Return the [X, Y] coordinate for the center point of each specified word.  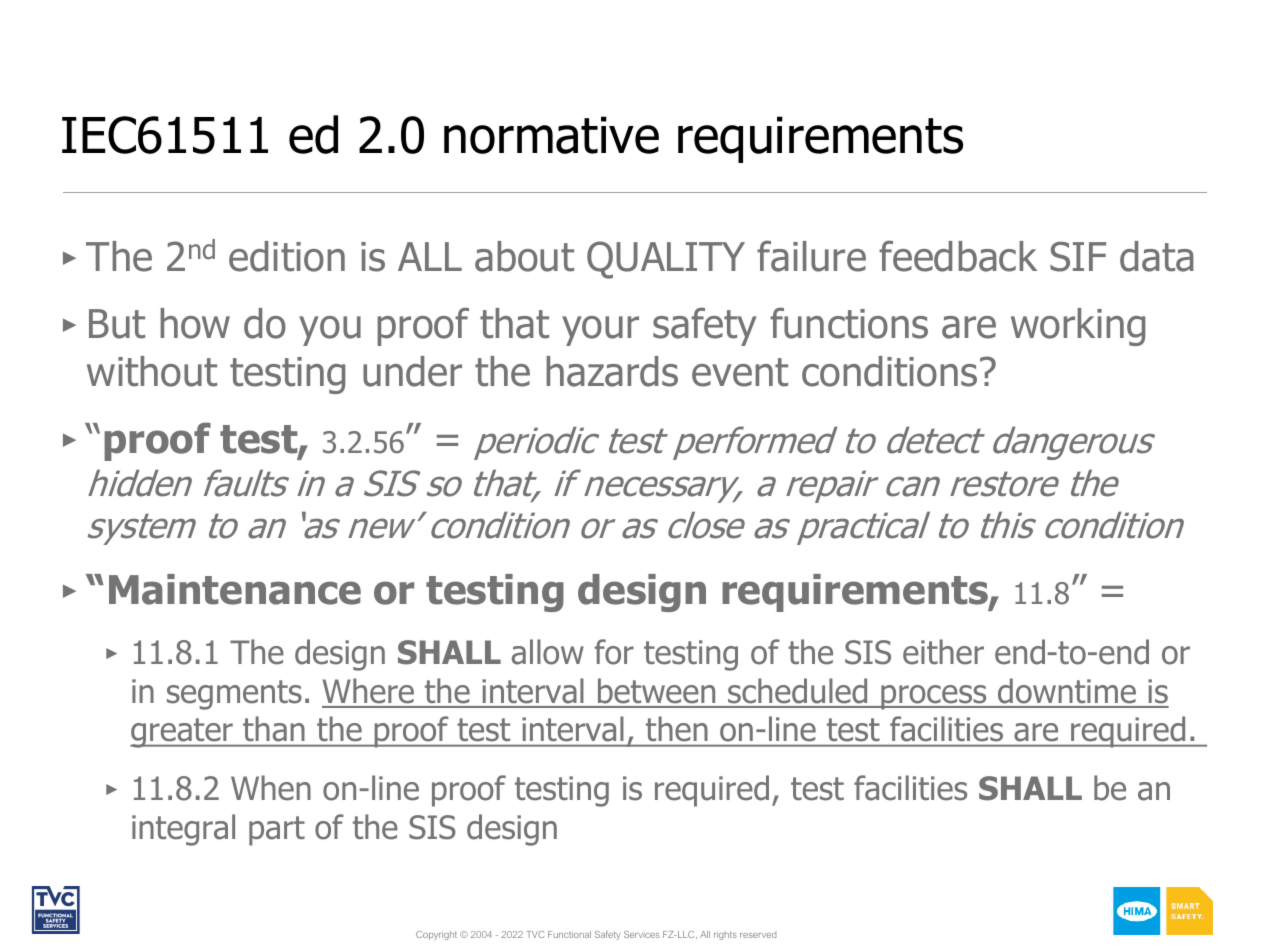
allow [548, 652]
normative [551, 135]
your [600, 331]
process [934, 697]
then [676, 729]
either [943, 652]
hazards [612, 371]
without [152, 371]
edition [287, 256]
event [740, 372]
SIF [1078, 256]
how [195, 323]
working [1078, 327]
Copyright [436, 935]
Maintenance [235, 589]
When [271, 788]
